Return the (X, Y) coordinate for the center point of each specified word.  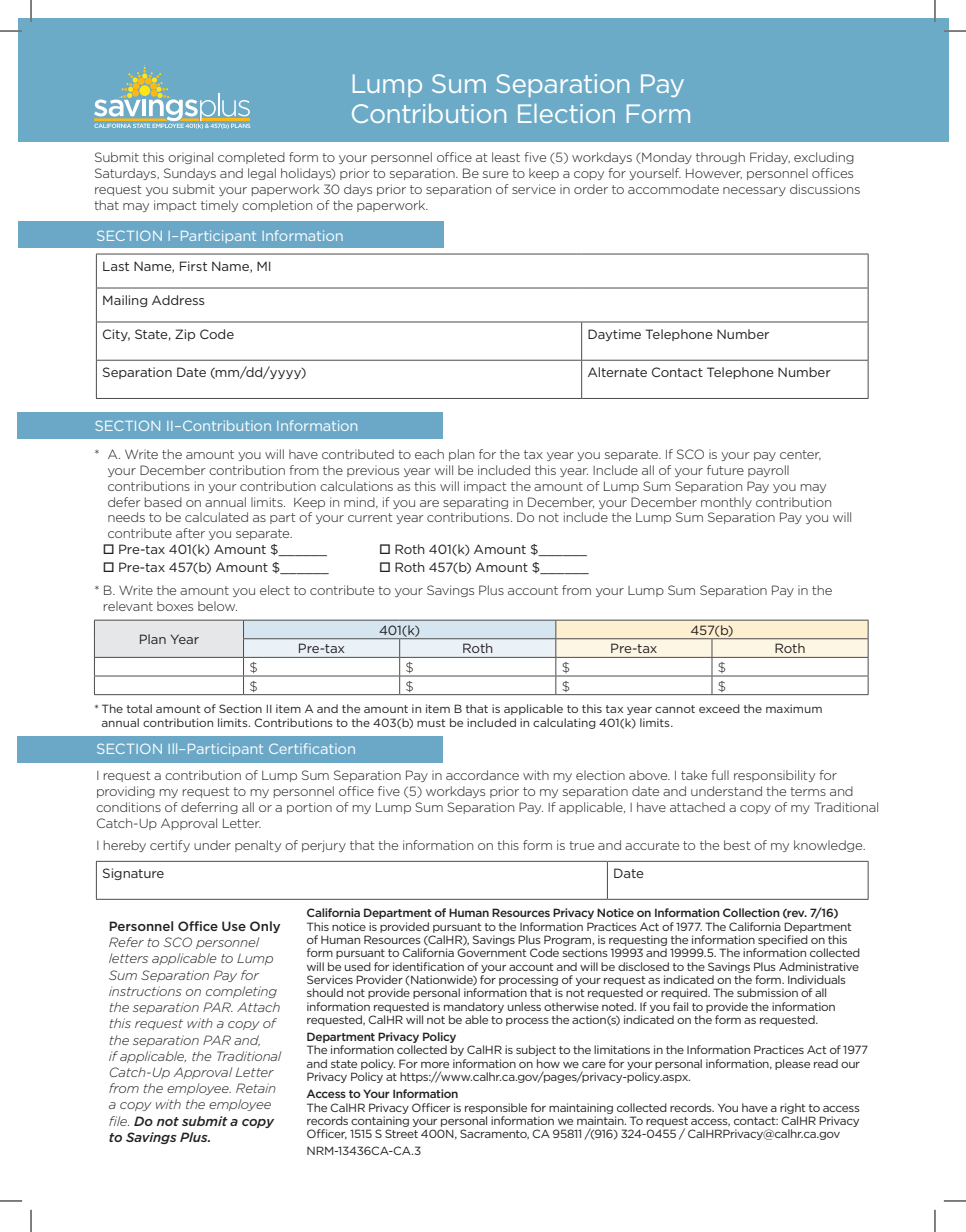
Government (491, 952)
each (429, 454)
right (792, 1108)
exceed (719, 708)
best (737, 845)
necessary (754, 191)
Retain (256, 1088)
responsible (496, 1108)
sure (495, 174)
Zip (185, 335)
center (800, 455)
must (431, 723)
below (217, 606)
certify (170, 846)
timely (219, 206)
